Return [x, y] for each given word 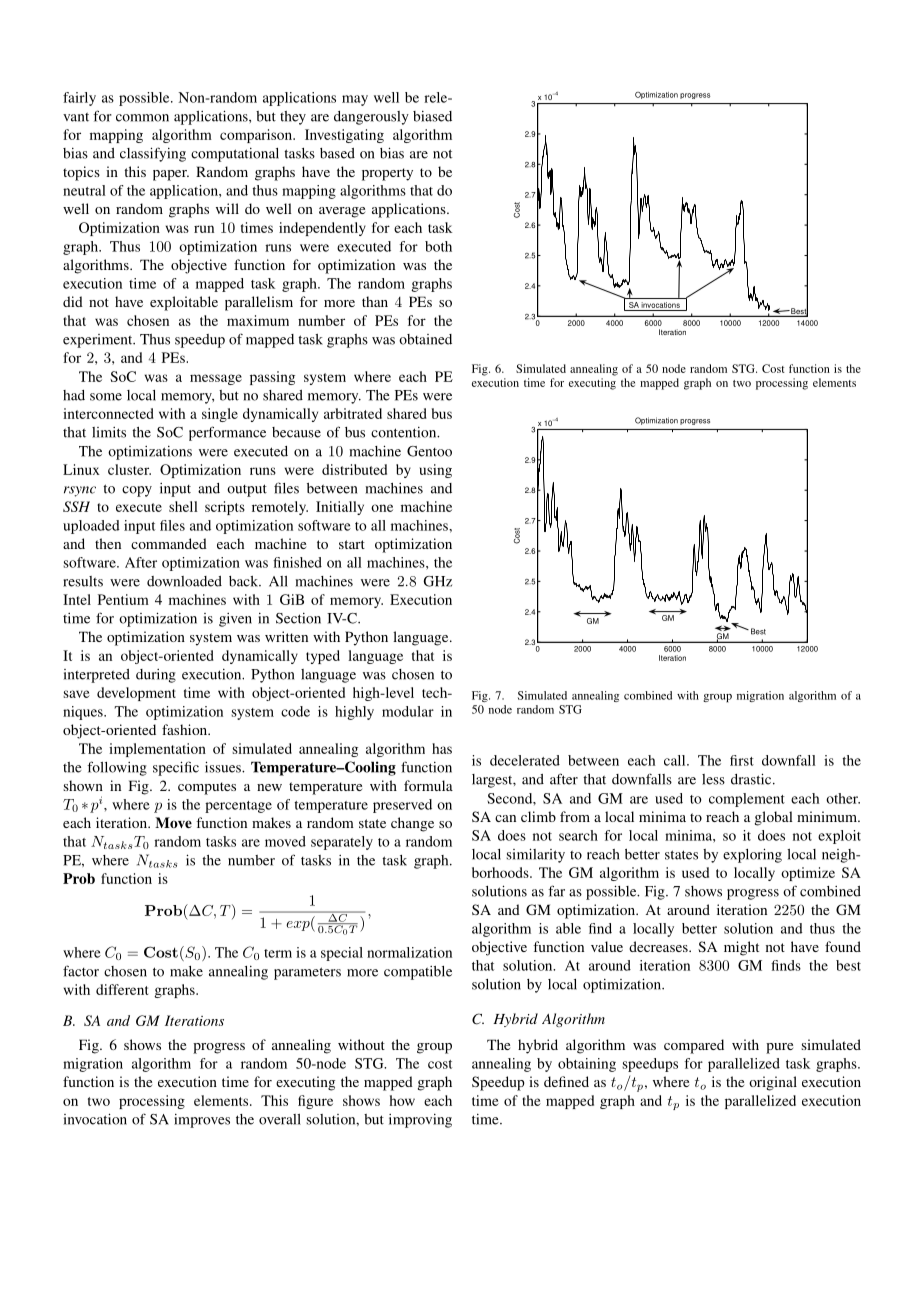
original [773, 1083]
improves [202, 1121]
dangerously [371, 118]
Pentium [123, 599]
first [742, 760]
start [352, 544]
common [142, 118]
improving [420, 1121]
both [438, 246]
